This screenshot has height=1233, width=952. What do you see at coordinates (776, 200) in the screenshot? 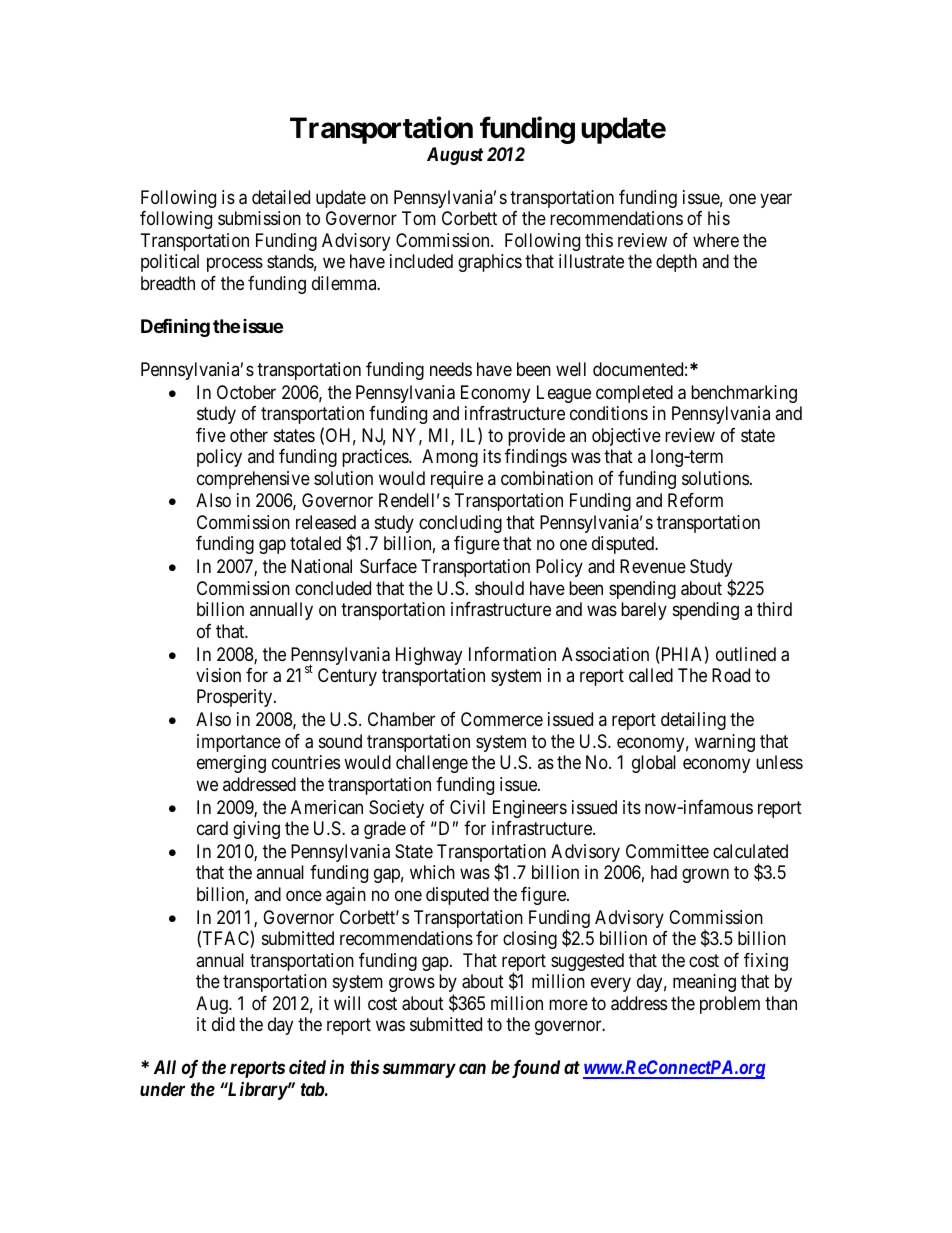
I see `year` at bounding box center [776, 200].
